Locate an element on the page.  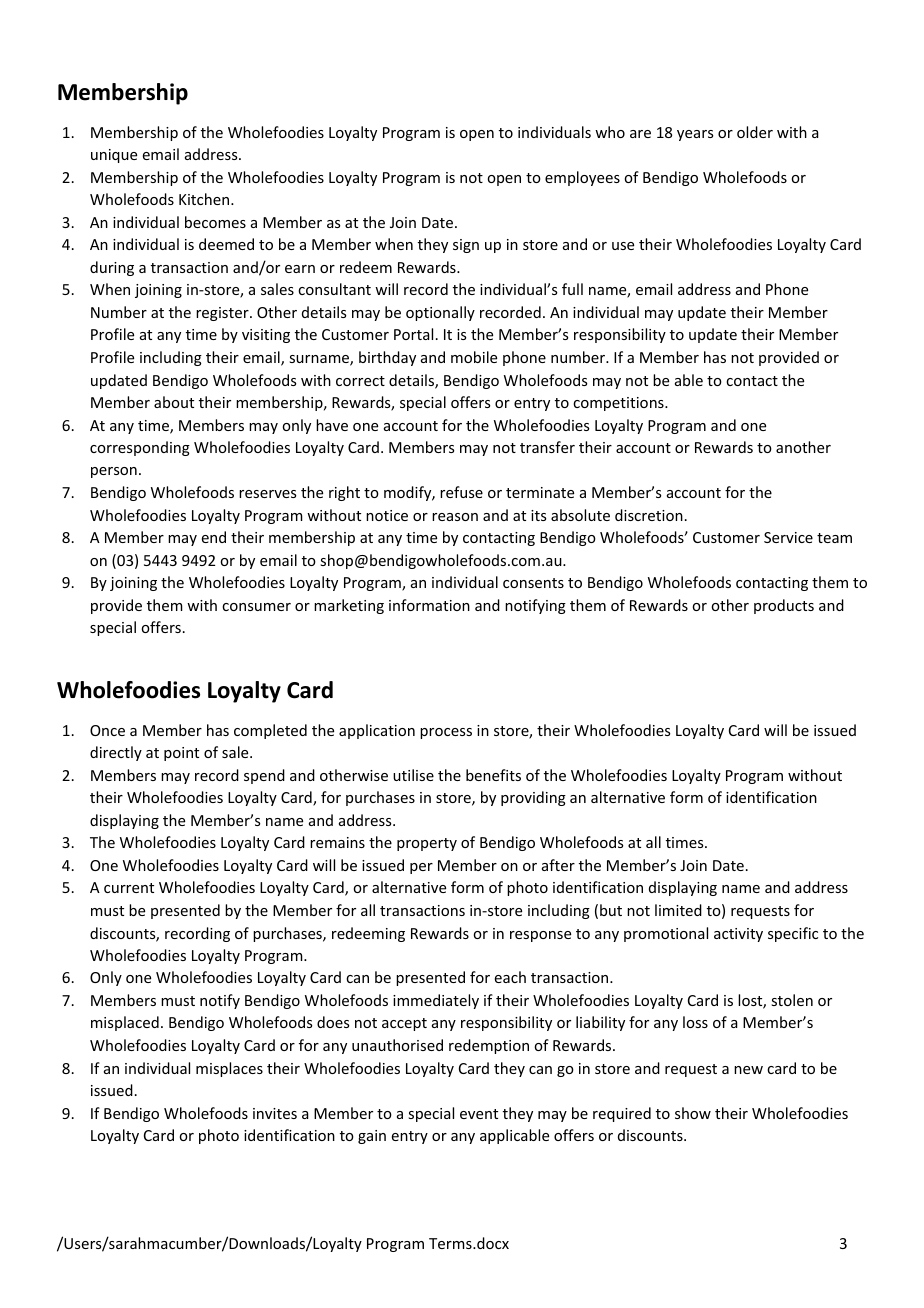
Kitchen is located at coordinates (205, 199).
